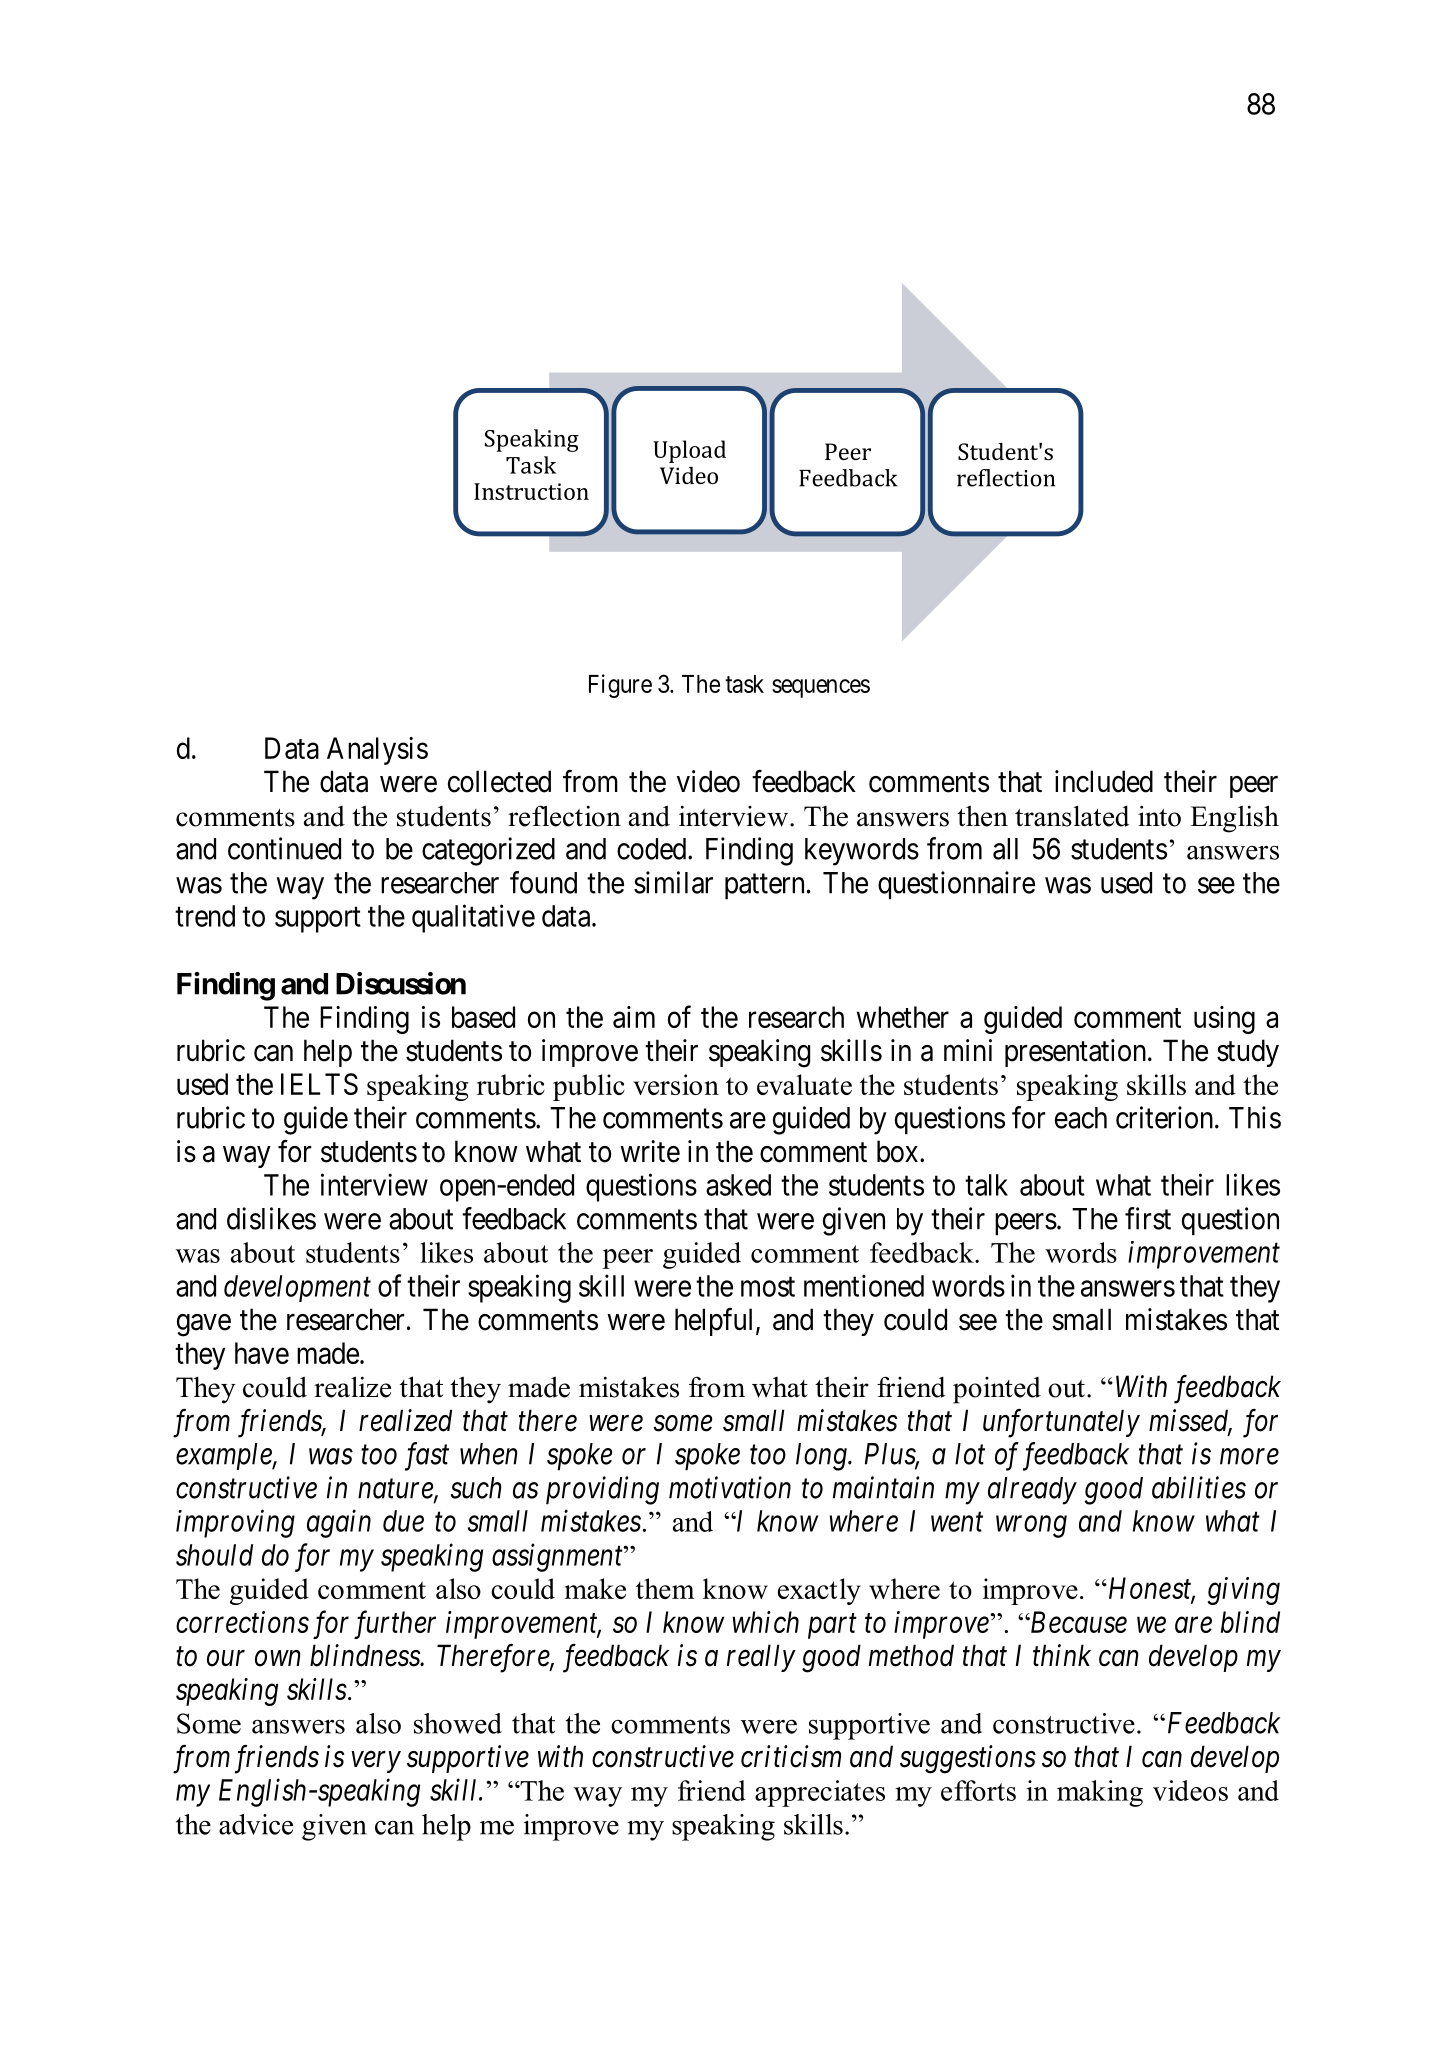  What do you see at coordinates (1166, 1117) in the page?
I see `criterion` at bounding box center [1166, 1117].
